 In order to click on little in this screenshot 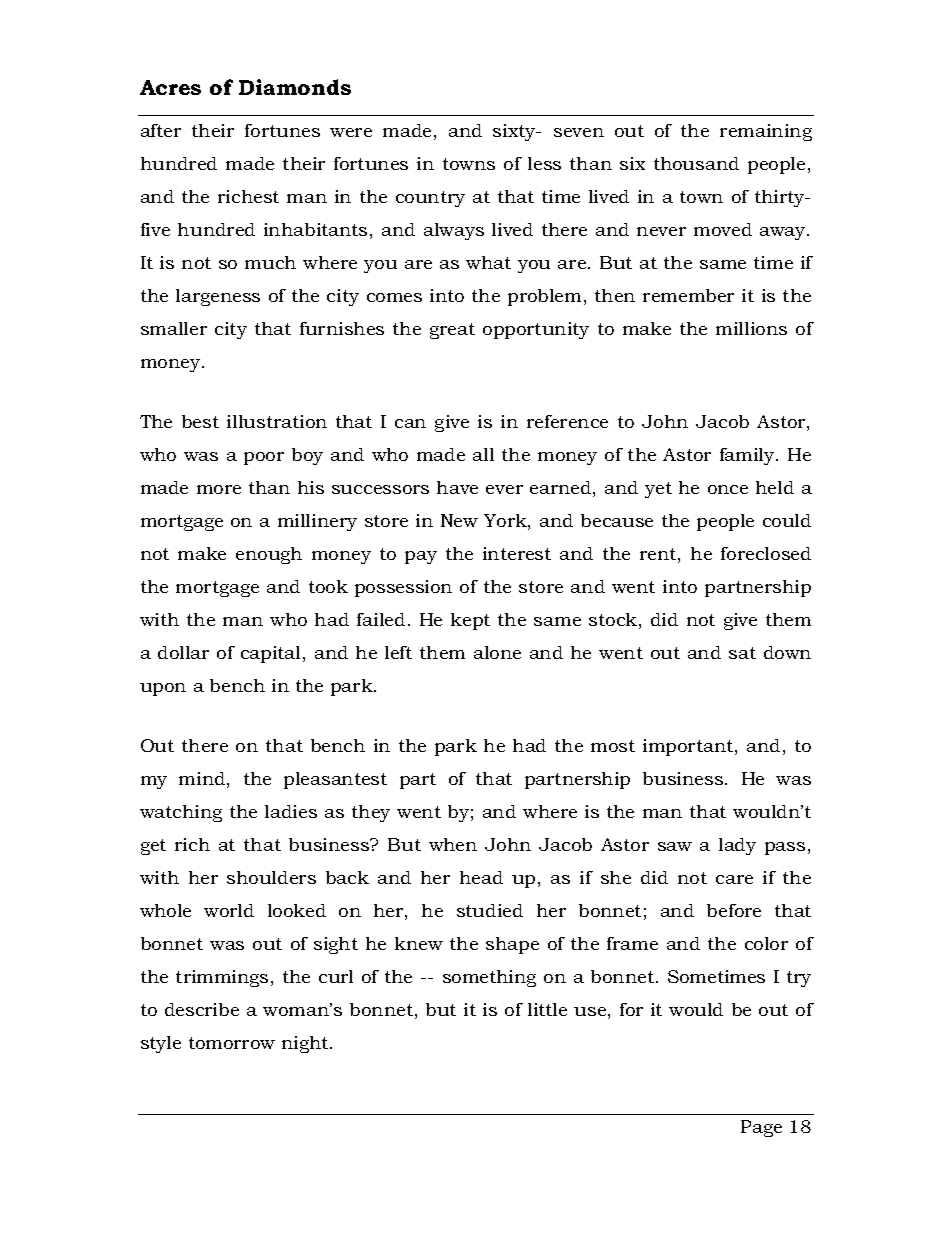, I will do `click(547, 1009)`.
